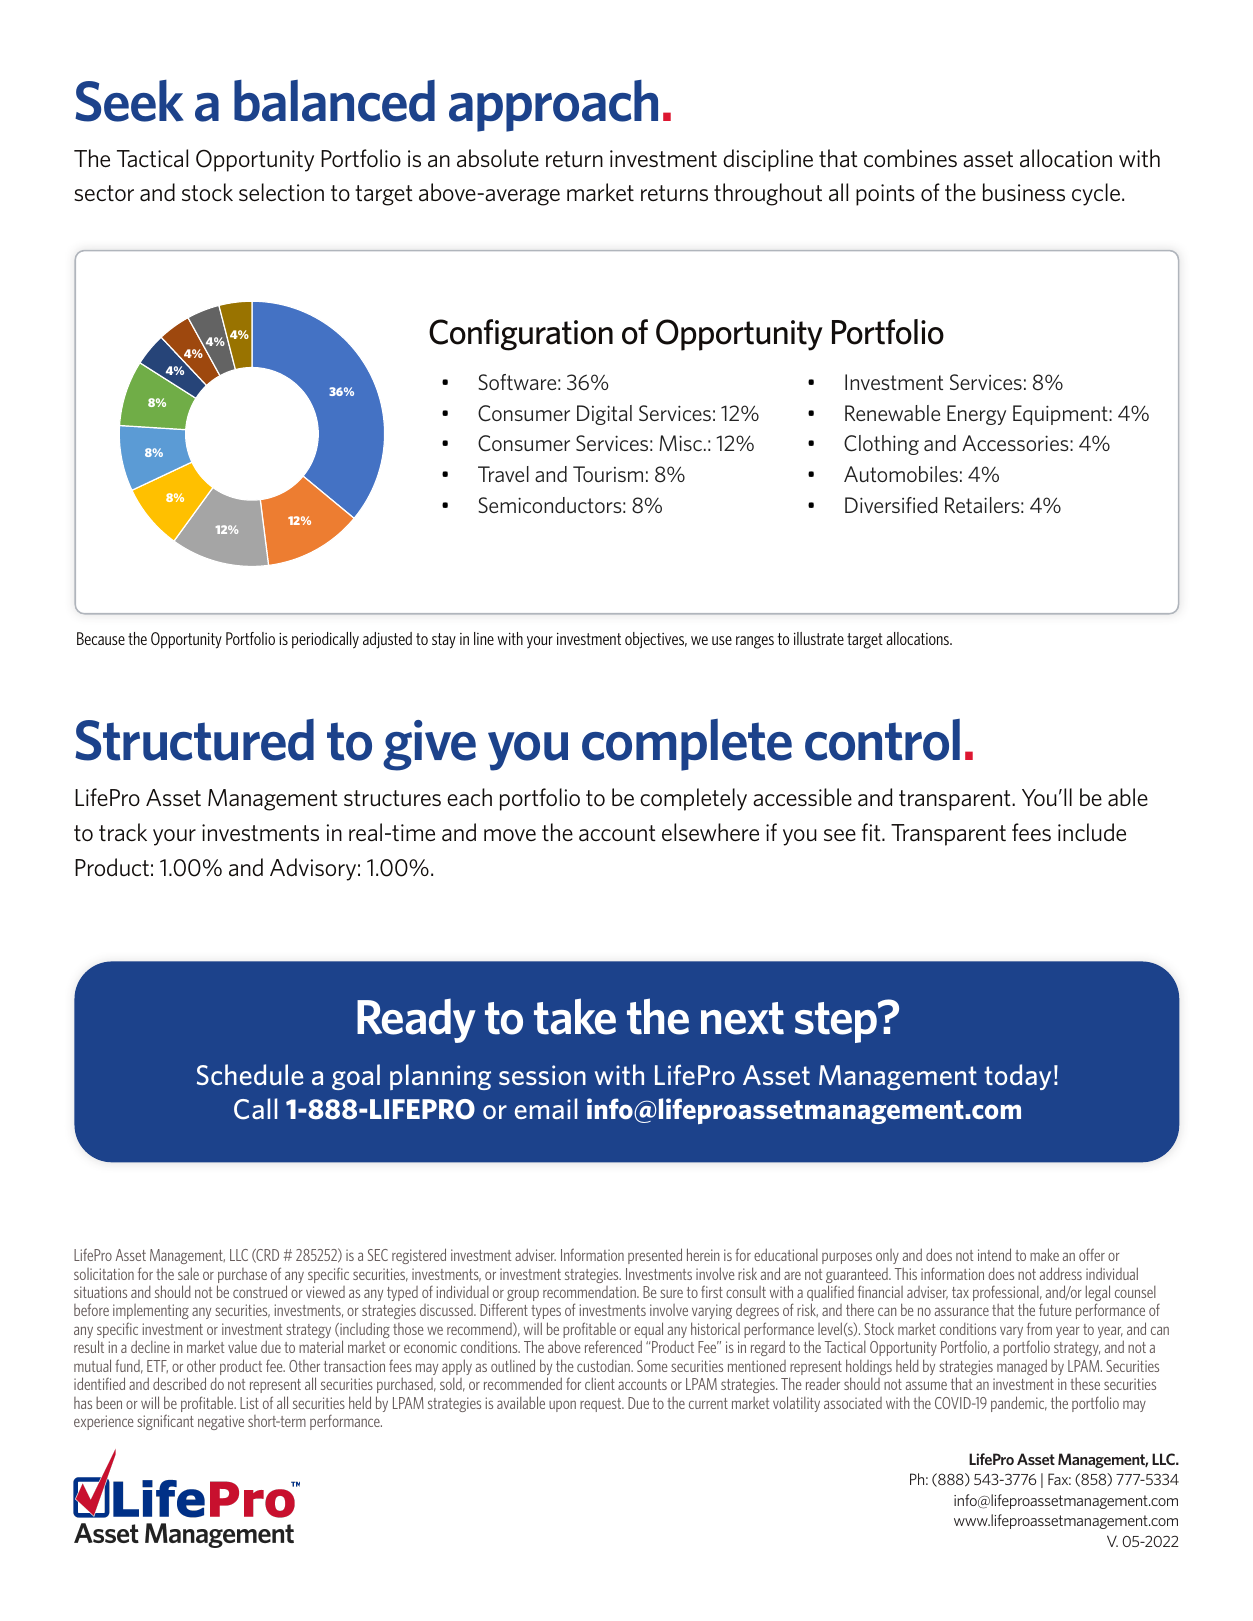 This screenshot has height=1621, width=1253. What do you see at coordinates (250, 1074) in the screenshot?
I see `Schedule` at bounding box center [250, 1074].
